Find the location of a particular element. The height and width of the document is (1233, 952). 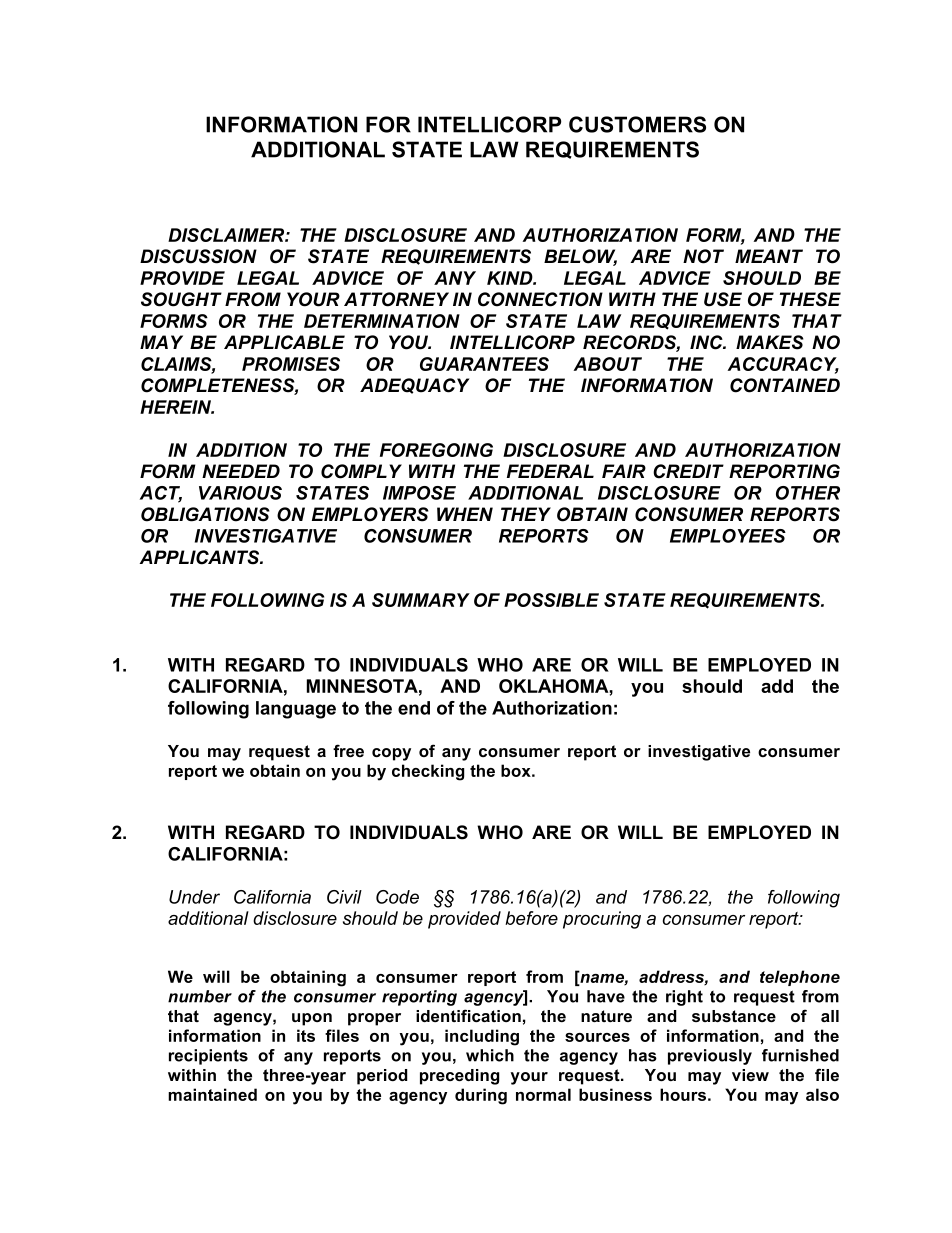

procuring is located at coordinates (602, 920).
